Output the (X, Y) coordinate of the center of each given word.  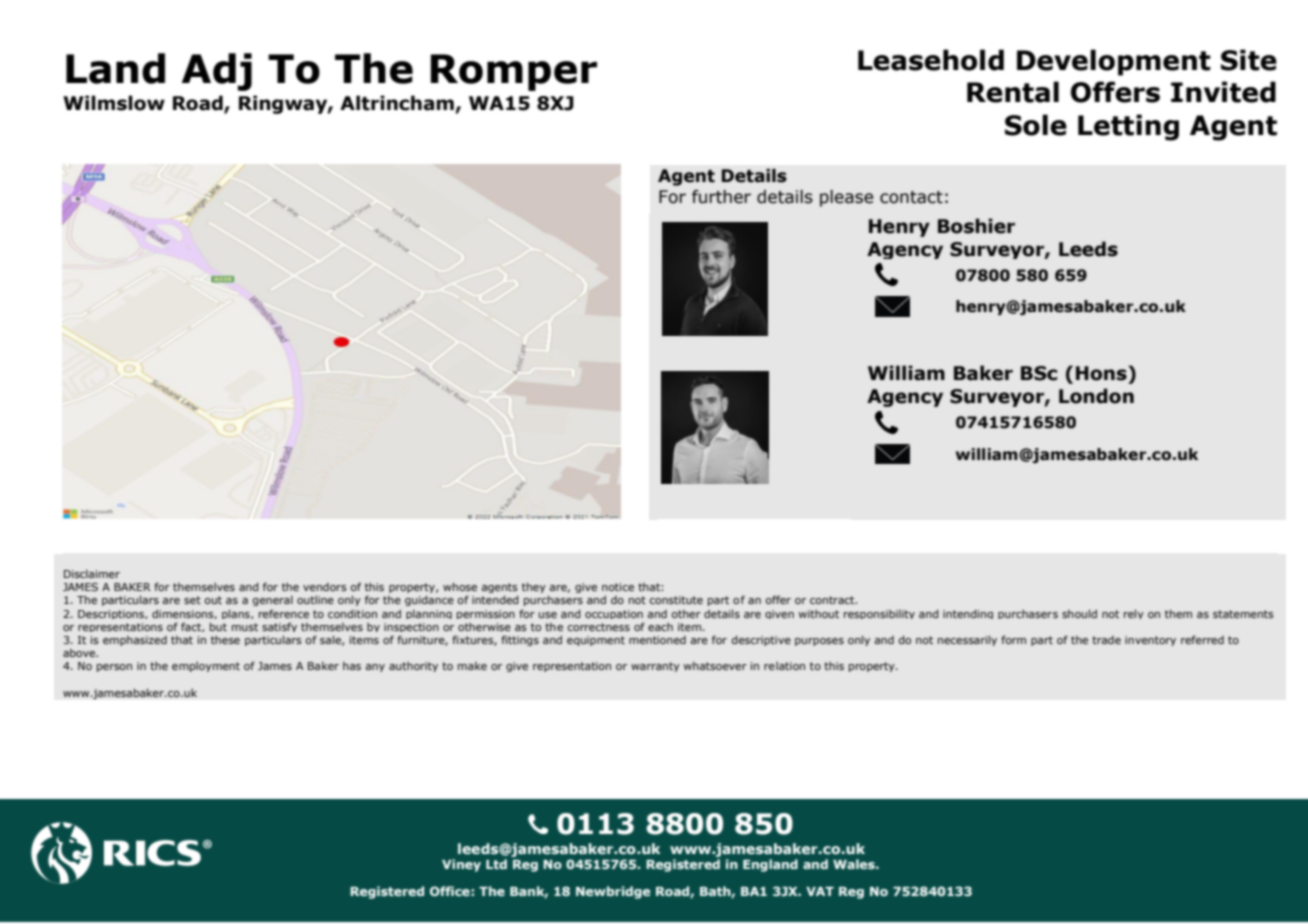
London (1096, 396)
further (721, 197)
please (846, 198)
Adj (217, 72)
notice (618, 587)
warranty (655, 667)
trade (1106, 640)
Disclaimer (92, 574)
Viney (461, 865)
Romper (513, 72)
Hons (1101, 373)
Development (1114, 62)
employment (206, 667)
